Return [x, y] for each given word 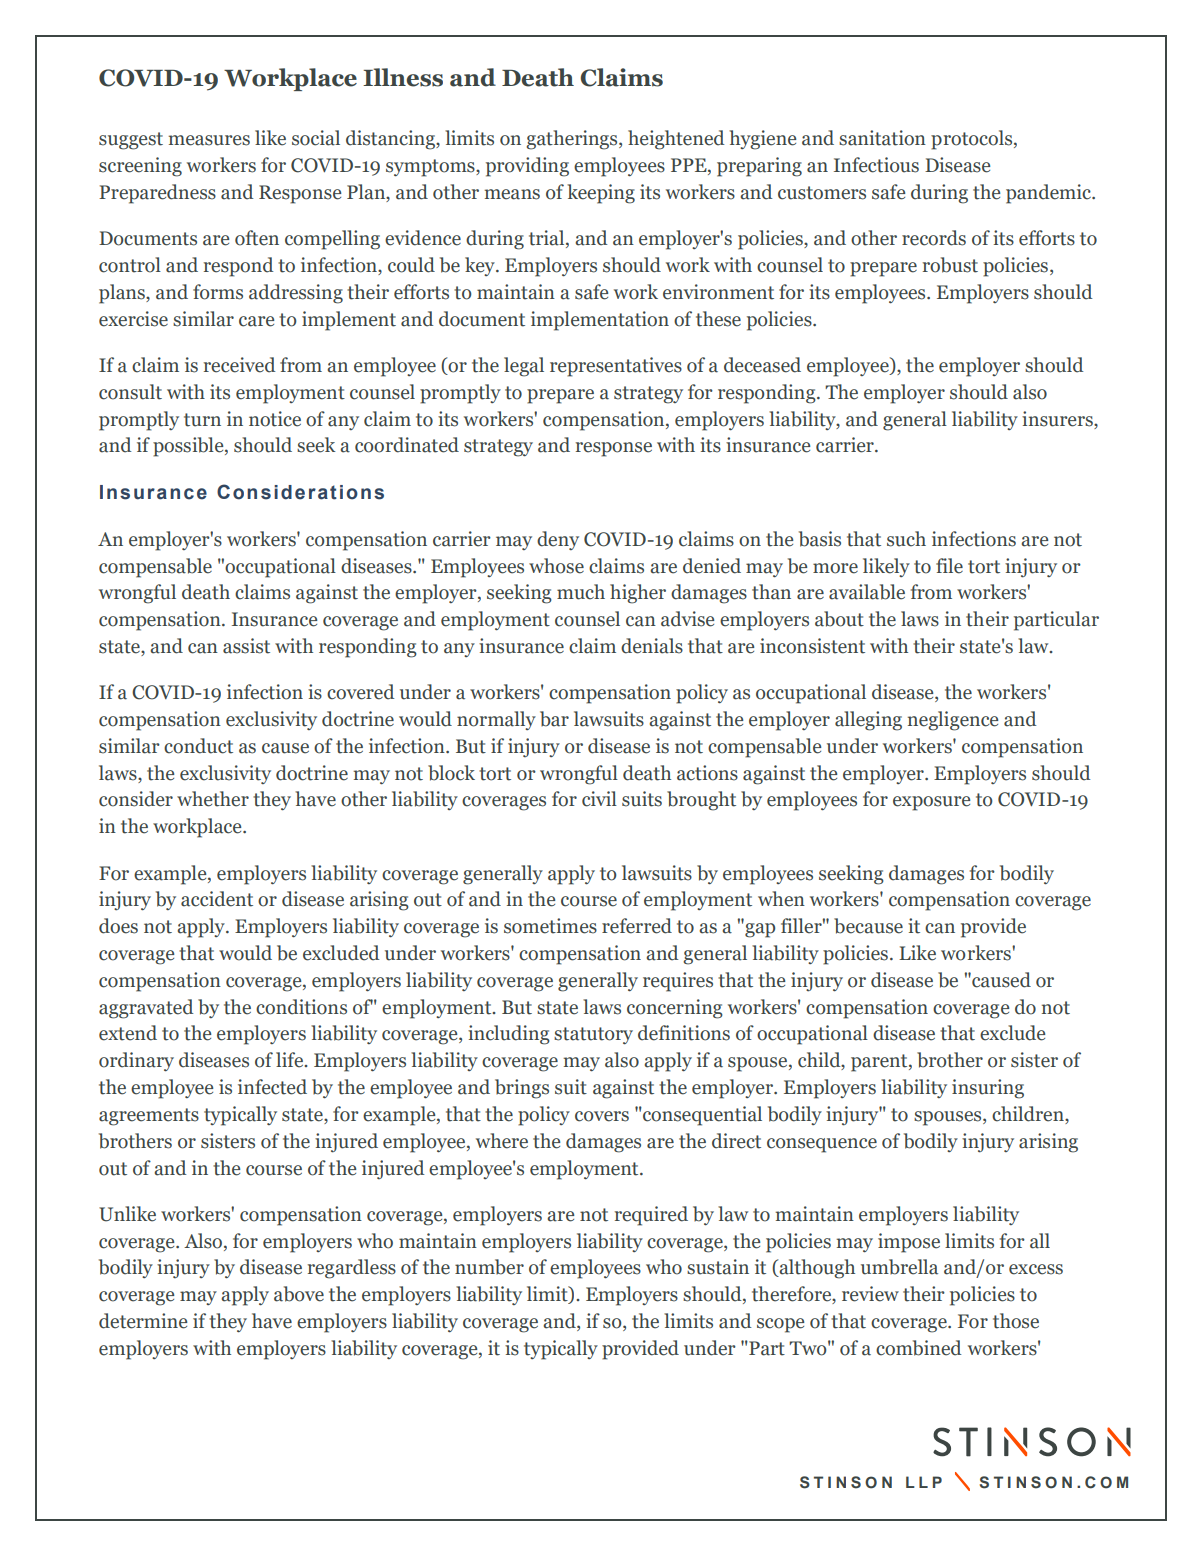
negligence [953, 721]
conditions [301, 1007]
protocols [973, 140]
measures [209, 140]
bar [554, 719]
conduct [198, 746]
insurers [1058, 419]
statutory [593, 1036]
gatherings [573, 140]
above [299, 1294]
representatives [616, 367]
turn [202, 420]
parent [880, 1063]
